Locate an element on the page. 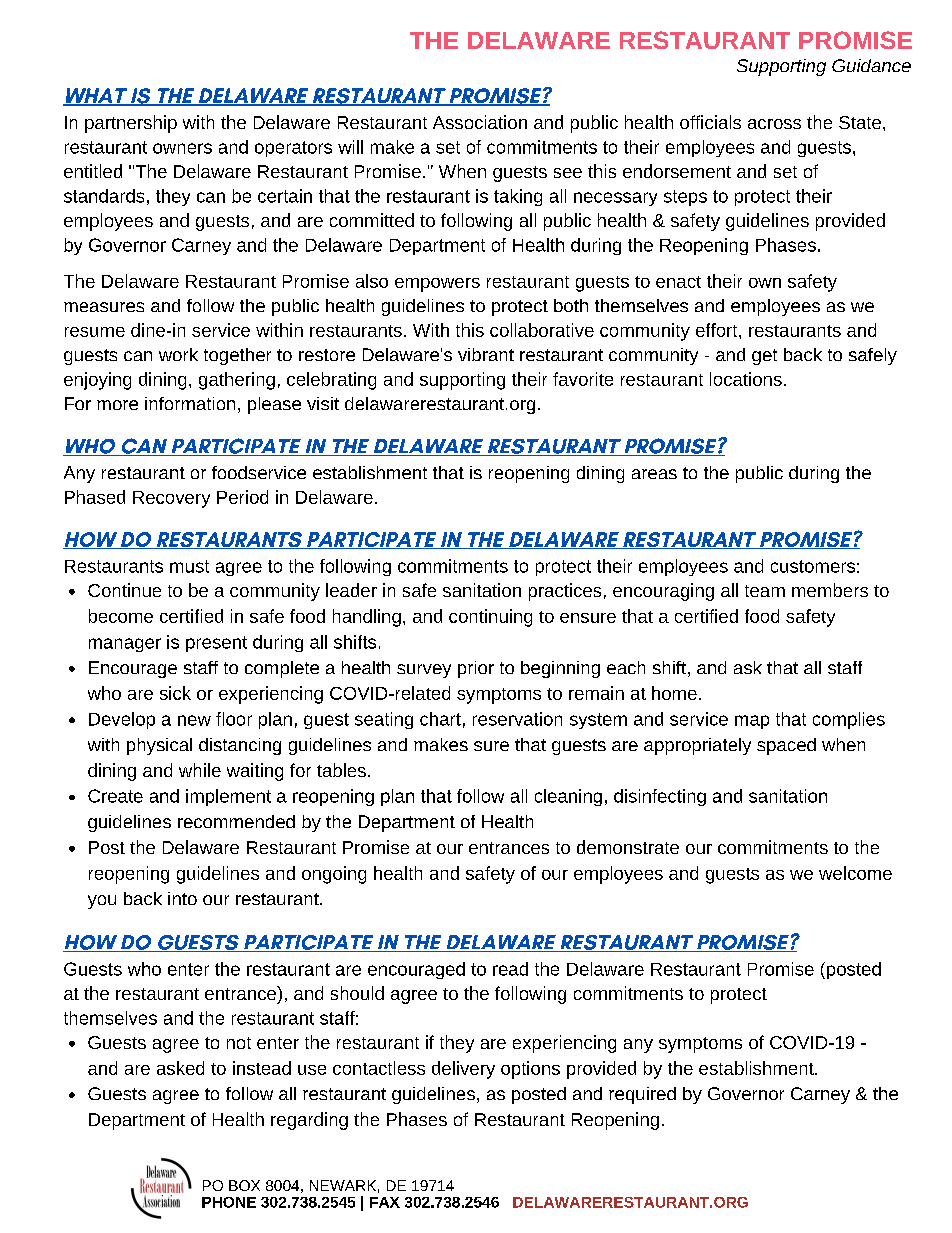 This page has height=1233, width=952. vibrant is located at coordinates (486, 354).
